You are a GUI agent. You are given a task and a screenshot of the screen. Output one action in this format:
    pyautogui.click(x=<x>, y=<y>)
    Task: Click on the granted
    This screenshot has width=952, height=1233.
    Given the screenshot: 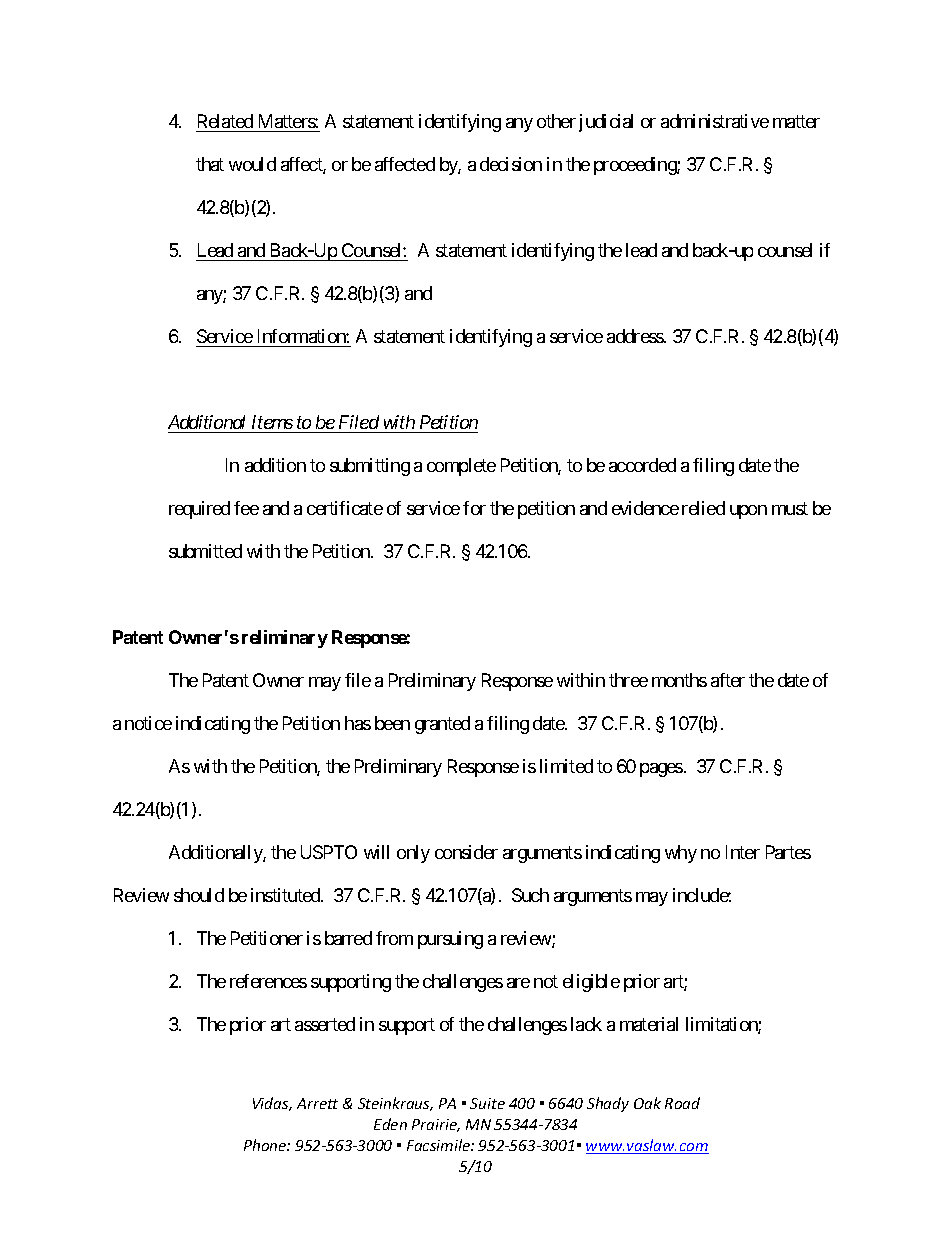 What is the action you would take?
    pyautogui.click(x=442, y=725)
